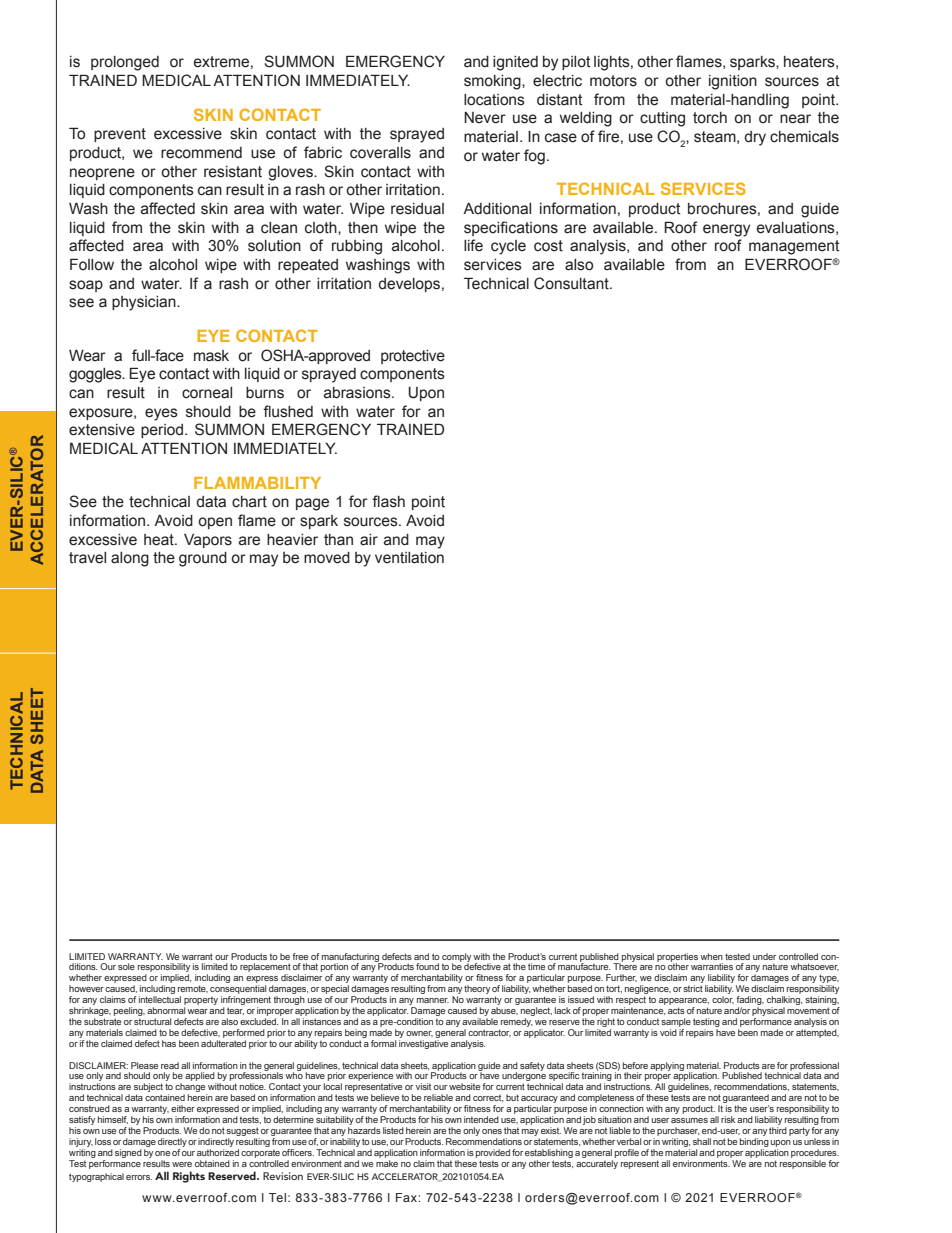  Describe the element at coordinates (126, 966) in the screenshot. I see `sole` at that location.
